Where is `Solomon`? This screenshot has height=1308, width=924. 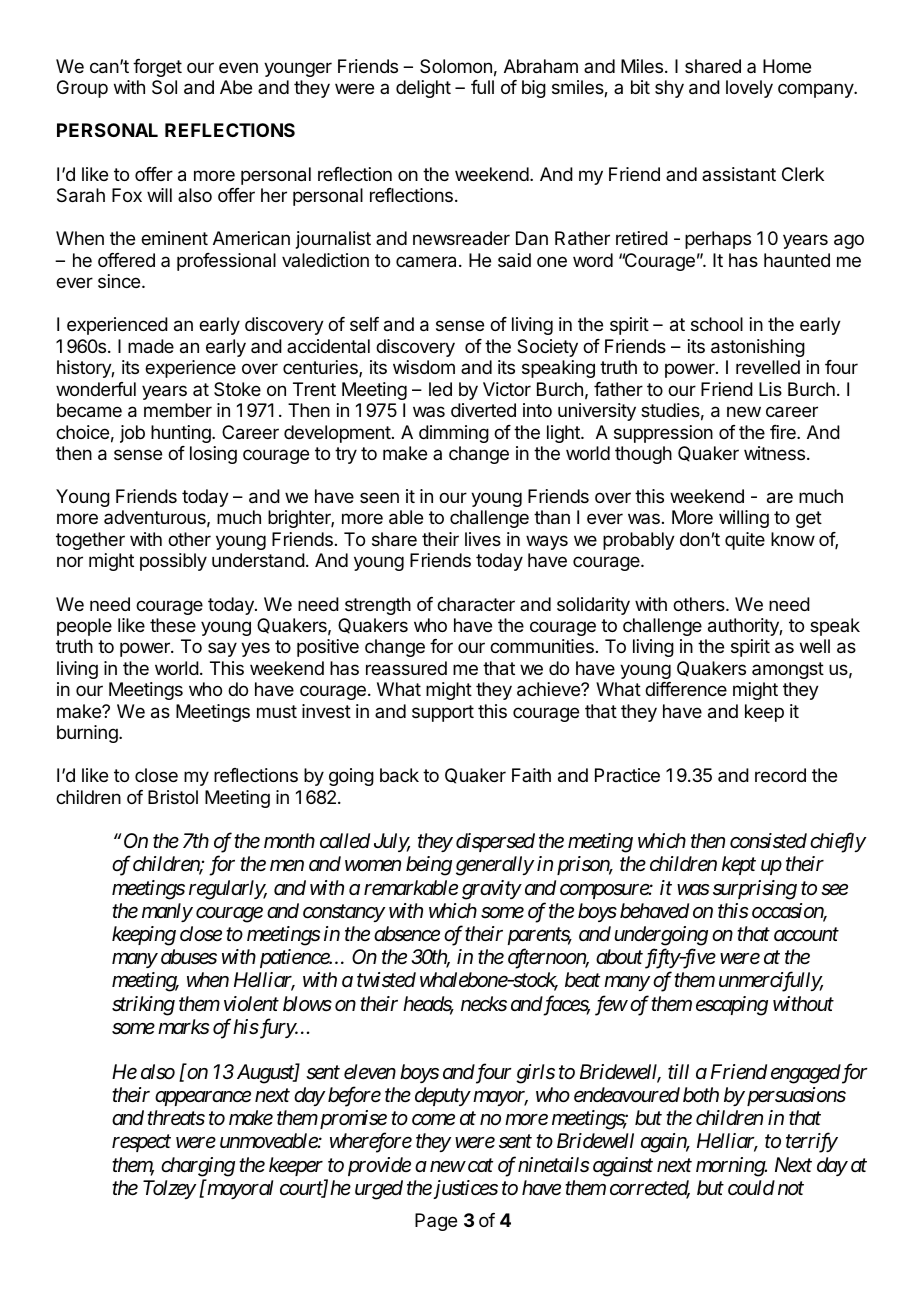
Solomon is located at coordinates (456, 66).
